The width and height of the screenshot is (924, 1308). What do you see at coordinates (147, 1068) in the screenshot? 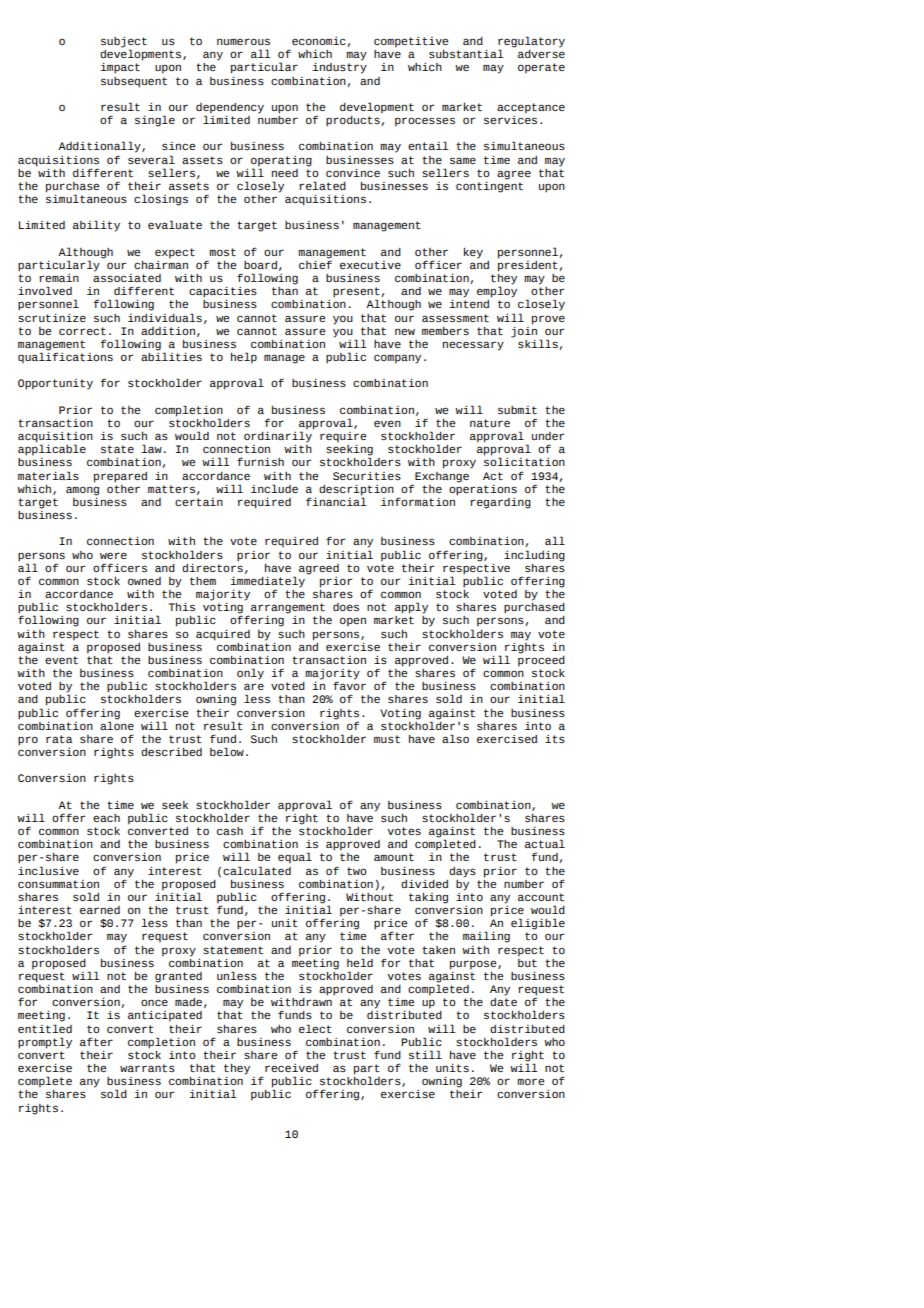
I see `warrants` at bounding box center [147, 1068].
